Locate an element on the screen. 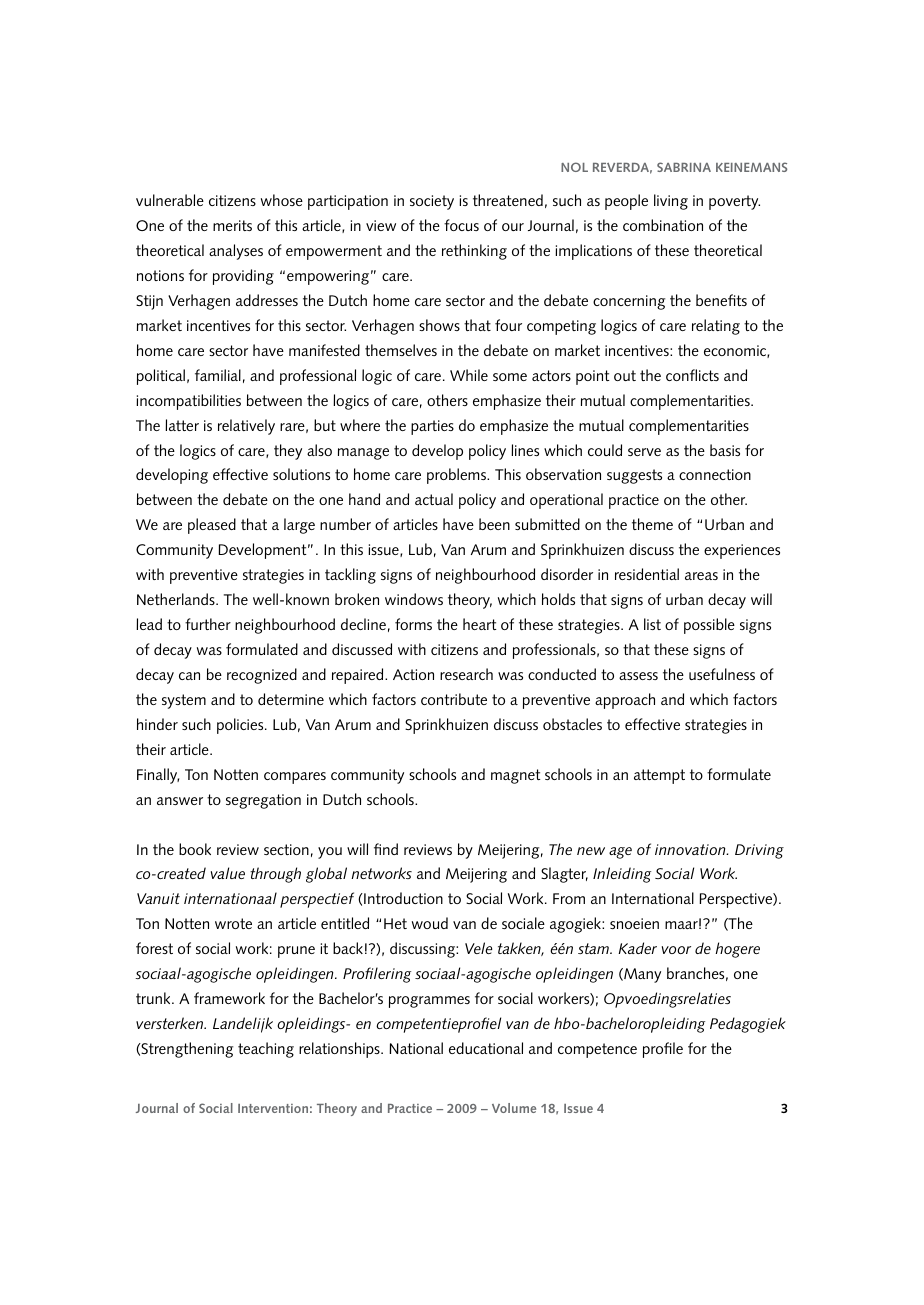 The width and height of the screenshot is (924, 1305). attempt is located at coordinates (659, 776).
